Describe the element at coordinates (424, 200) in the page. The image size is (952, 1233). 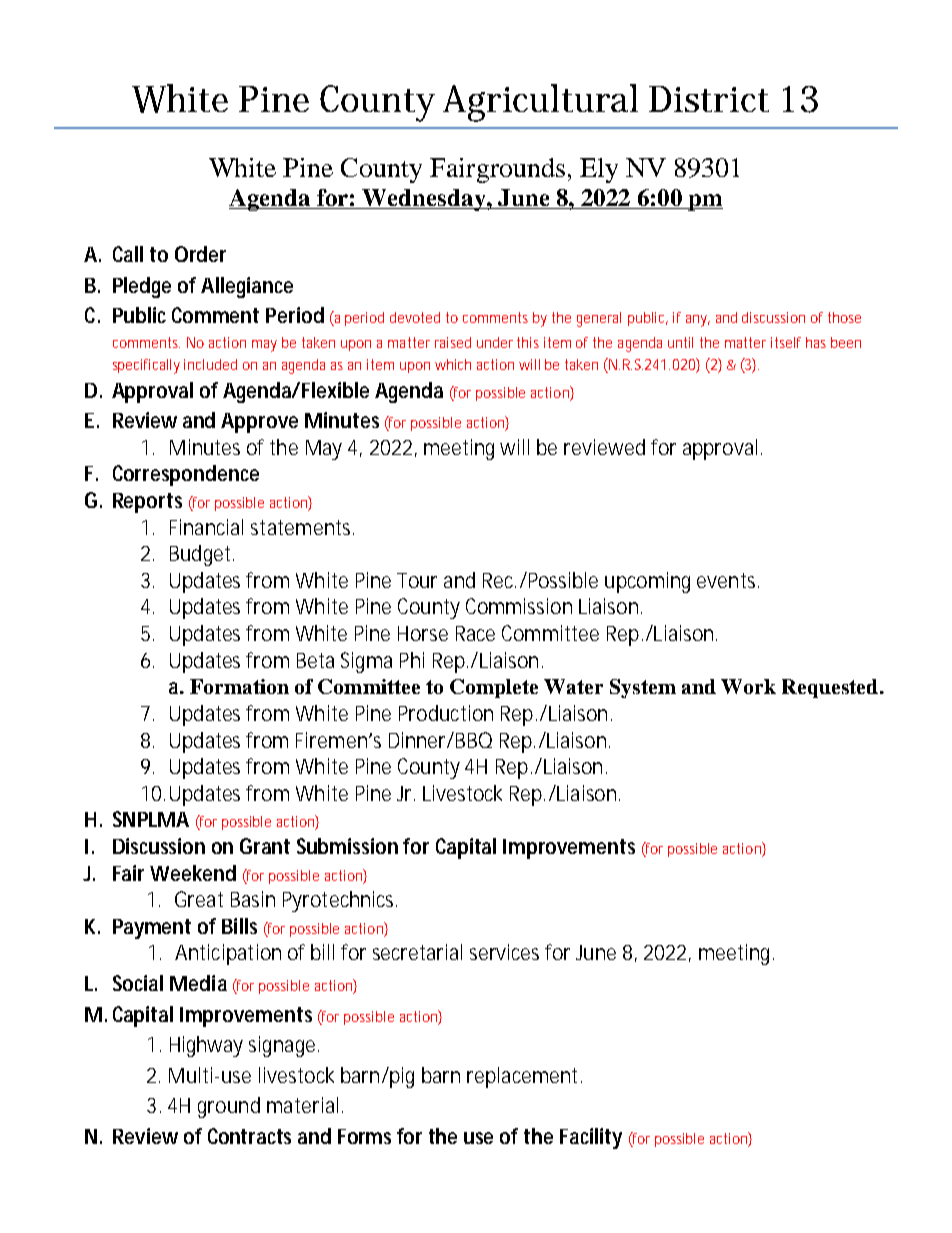
I see `Wednesday` at that location.
